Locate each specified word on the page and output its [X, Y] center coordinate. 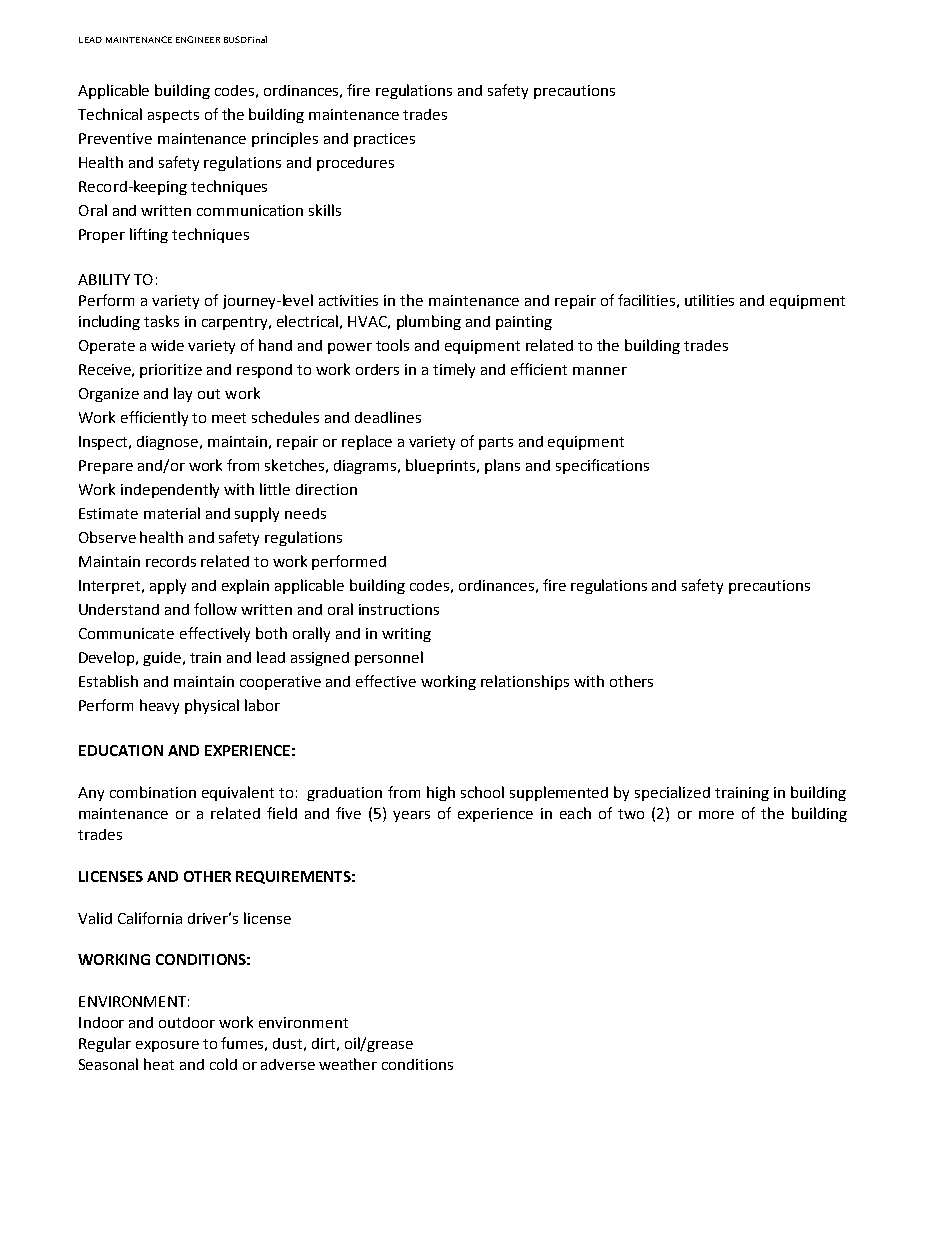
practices [384, 140]
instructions [399, 609]
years [411, 816]
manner [600, 371]
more [716, 815]
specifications [602, 466]
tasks [161, 321]
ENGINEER [198, 39]
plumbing [429, 322]
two [631, 814]
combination [153, 792]
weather [348, 1064]
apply [168, 586]
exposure [167, 1046]
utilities [709, 300]
